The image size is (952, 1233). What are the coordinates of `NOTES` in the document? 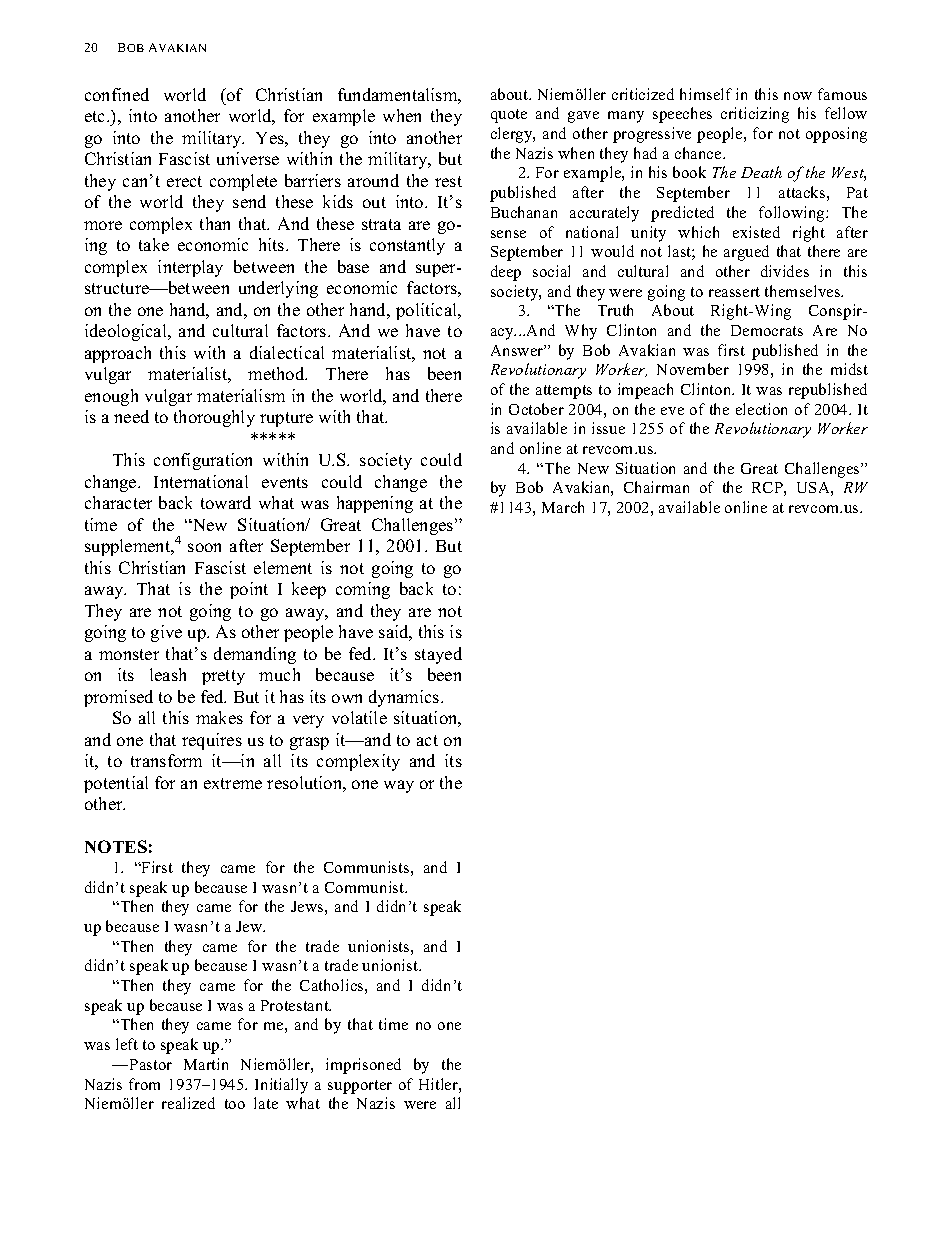 It's located at (116, 846).
